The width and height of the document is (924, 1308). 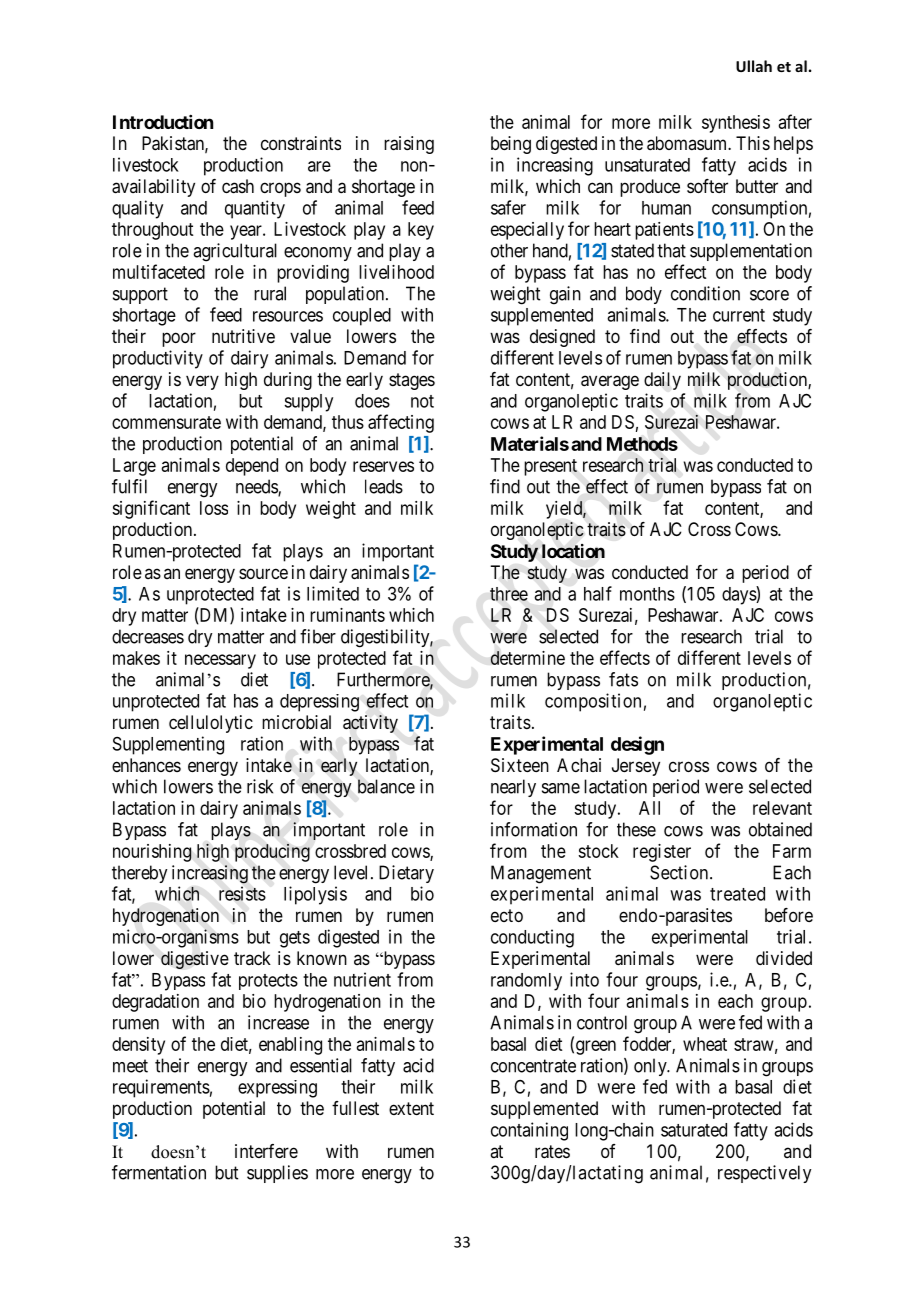 What do you see at coordinates (753, 143) in the document?
I see `This` at bounding box center [753, 143].
